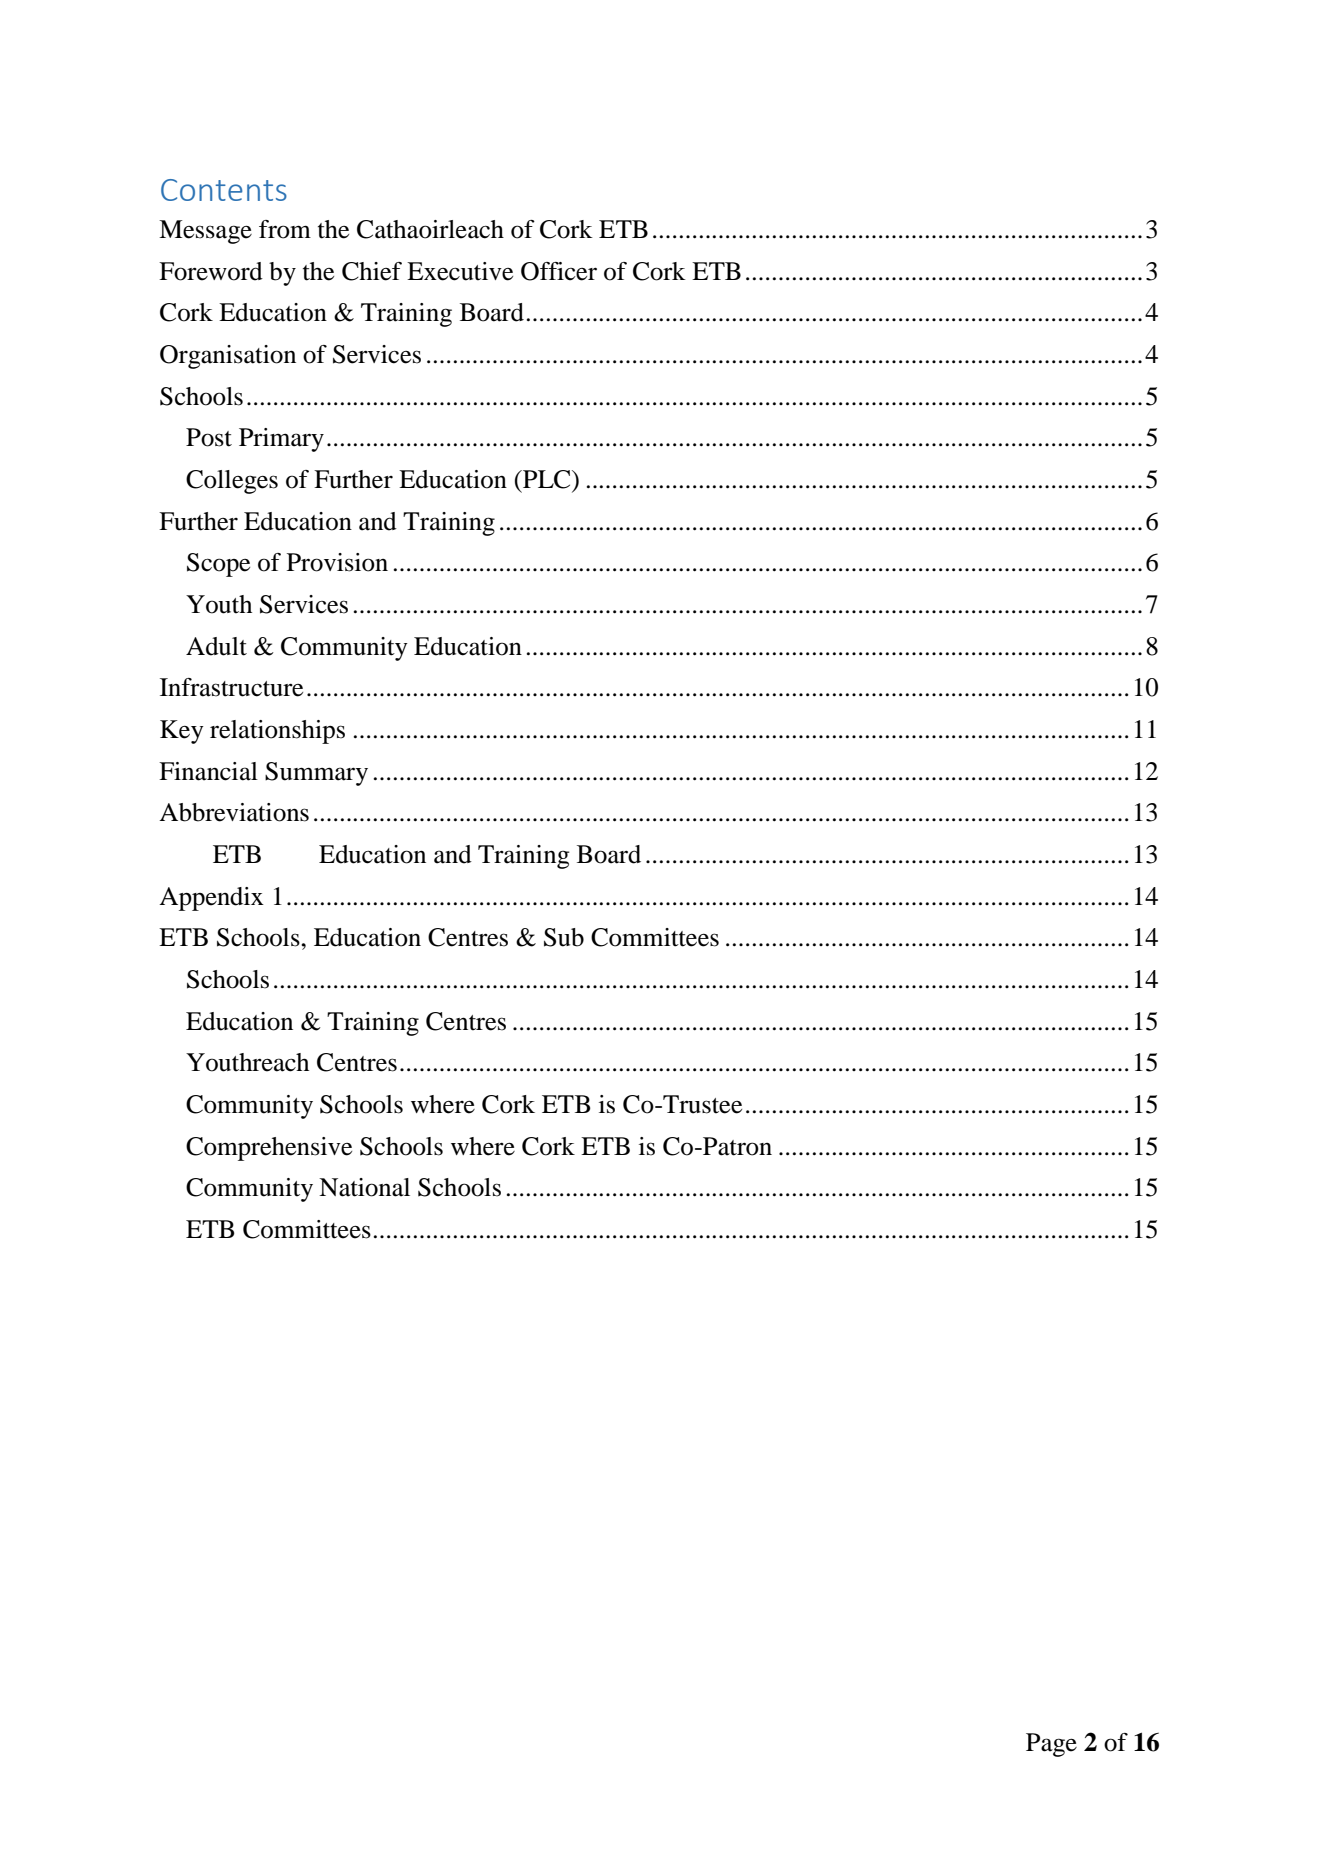 Image resolution: width=1319 pixels, height=1866 pixels. What do you see at coordinates (285, 229) in the document?
I see `from` at bounding box center [285, 229].
